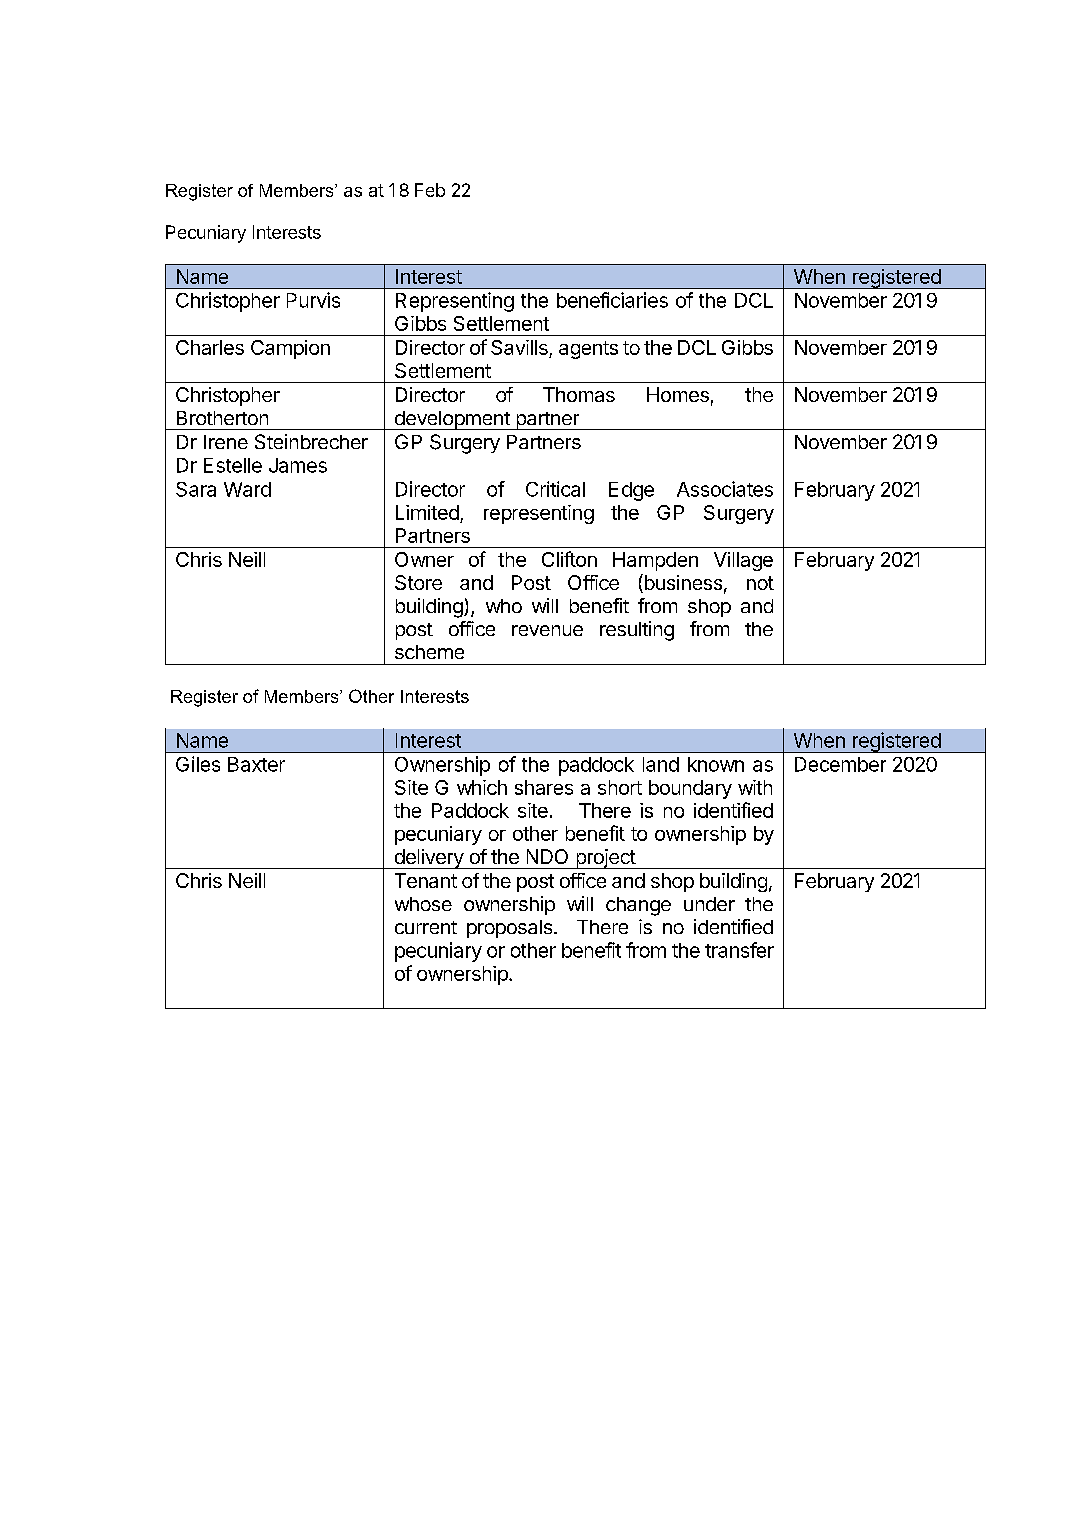  What do you see at coordinates (739, 950) in the screenshot?
I see `transfer` at bounding box center [739, 950].
